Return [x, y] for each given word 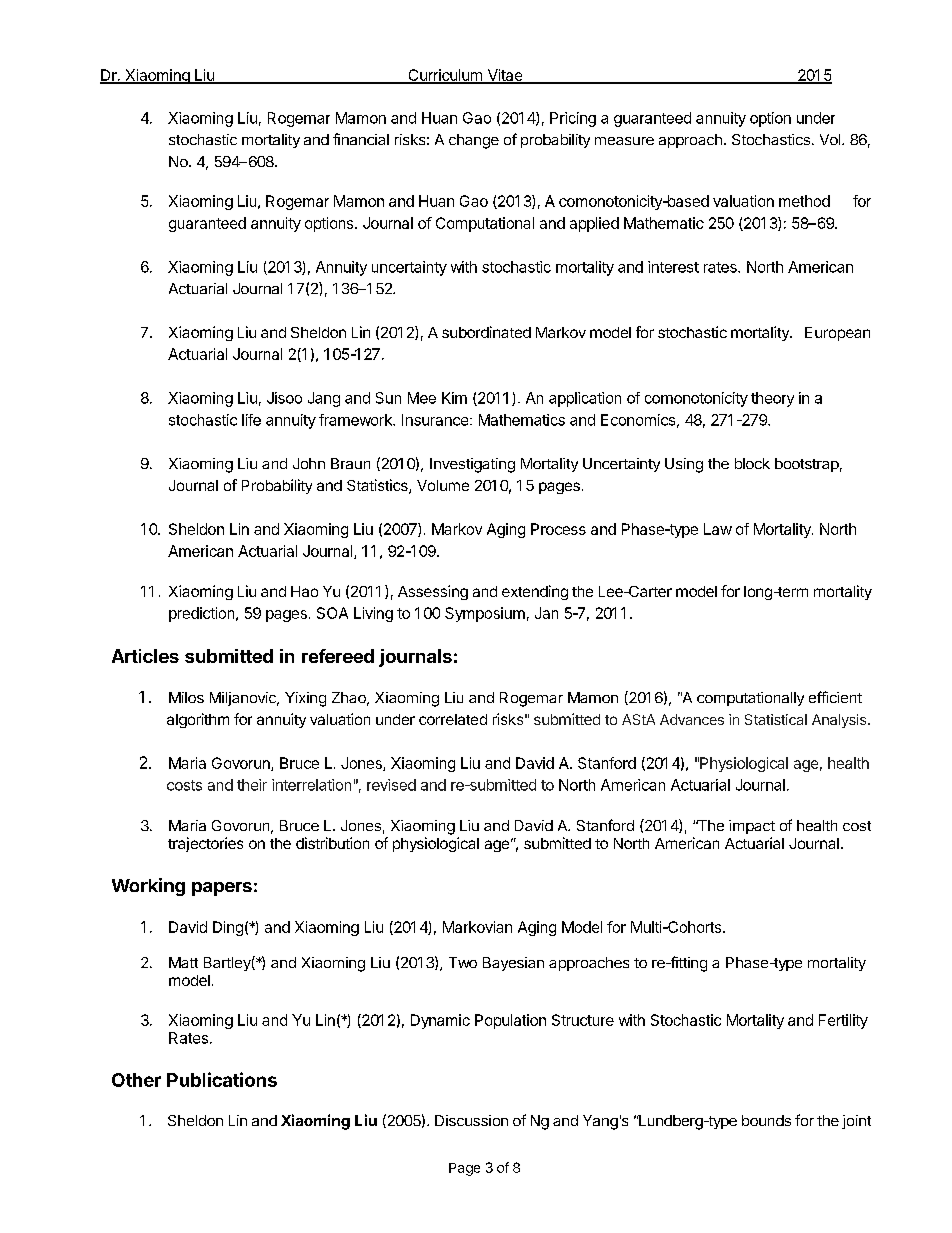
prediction [203, 614]
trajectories [205, 844]
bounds [766, 1120]
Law [718, 529]
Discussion [471, 1120]
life [251, 420]
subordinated [486, 332]
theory [772, 399]
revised [391, 785]
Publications [222, 1079]
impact [752, 827]
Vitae [504, 76]
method [804, 201]
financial [361, 139]
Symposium [485, 614]
